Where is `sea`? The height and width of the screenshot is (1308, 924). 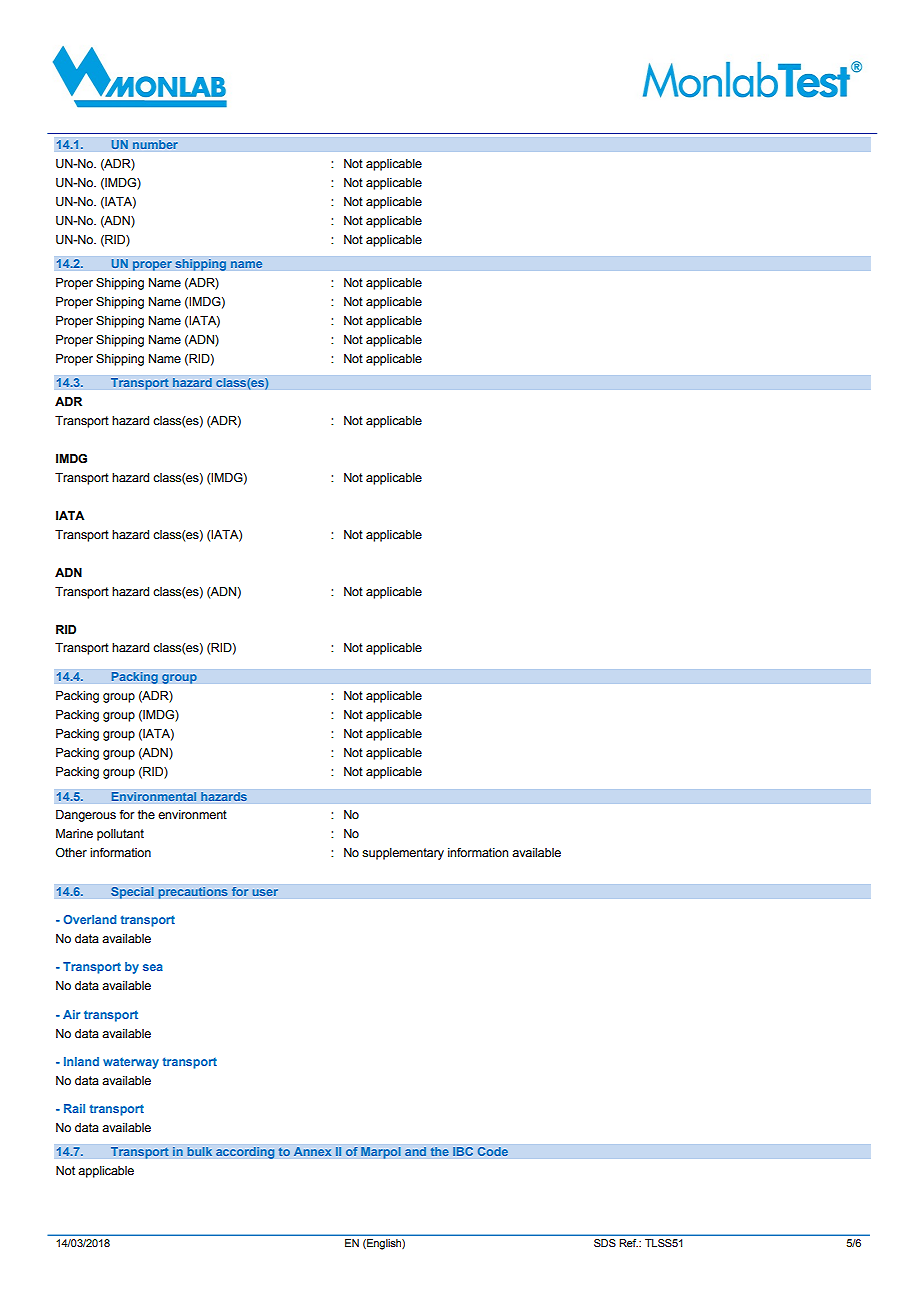
sea is located at coordinates (153, 967).
